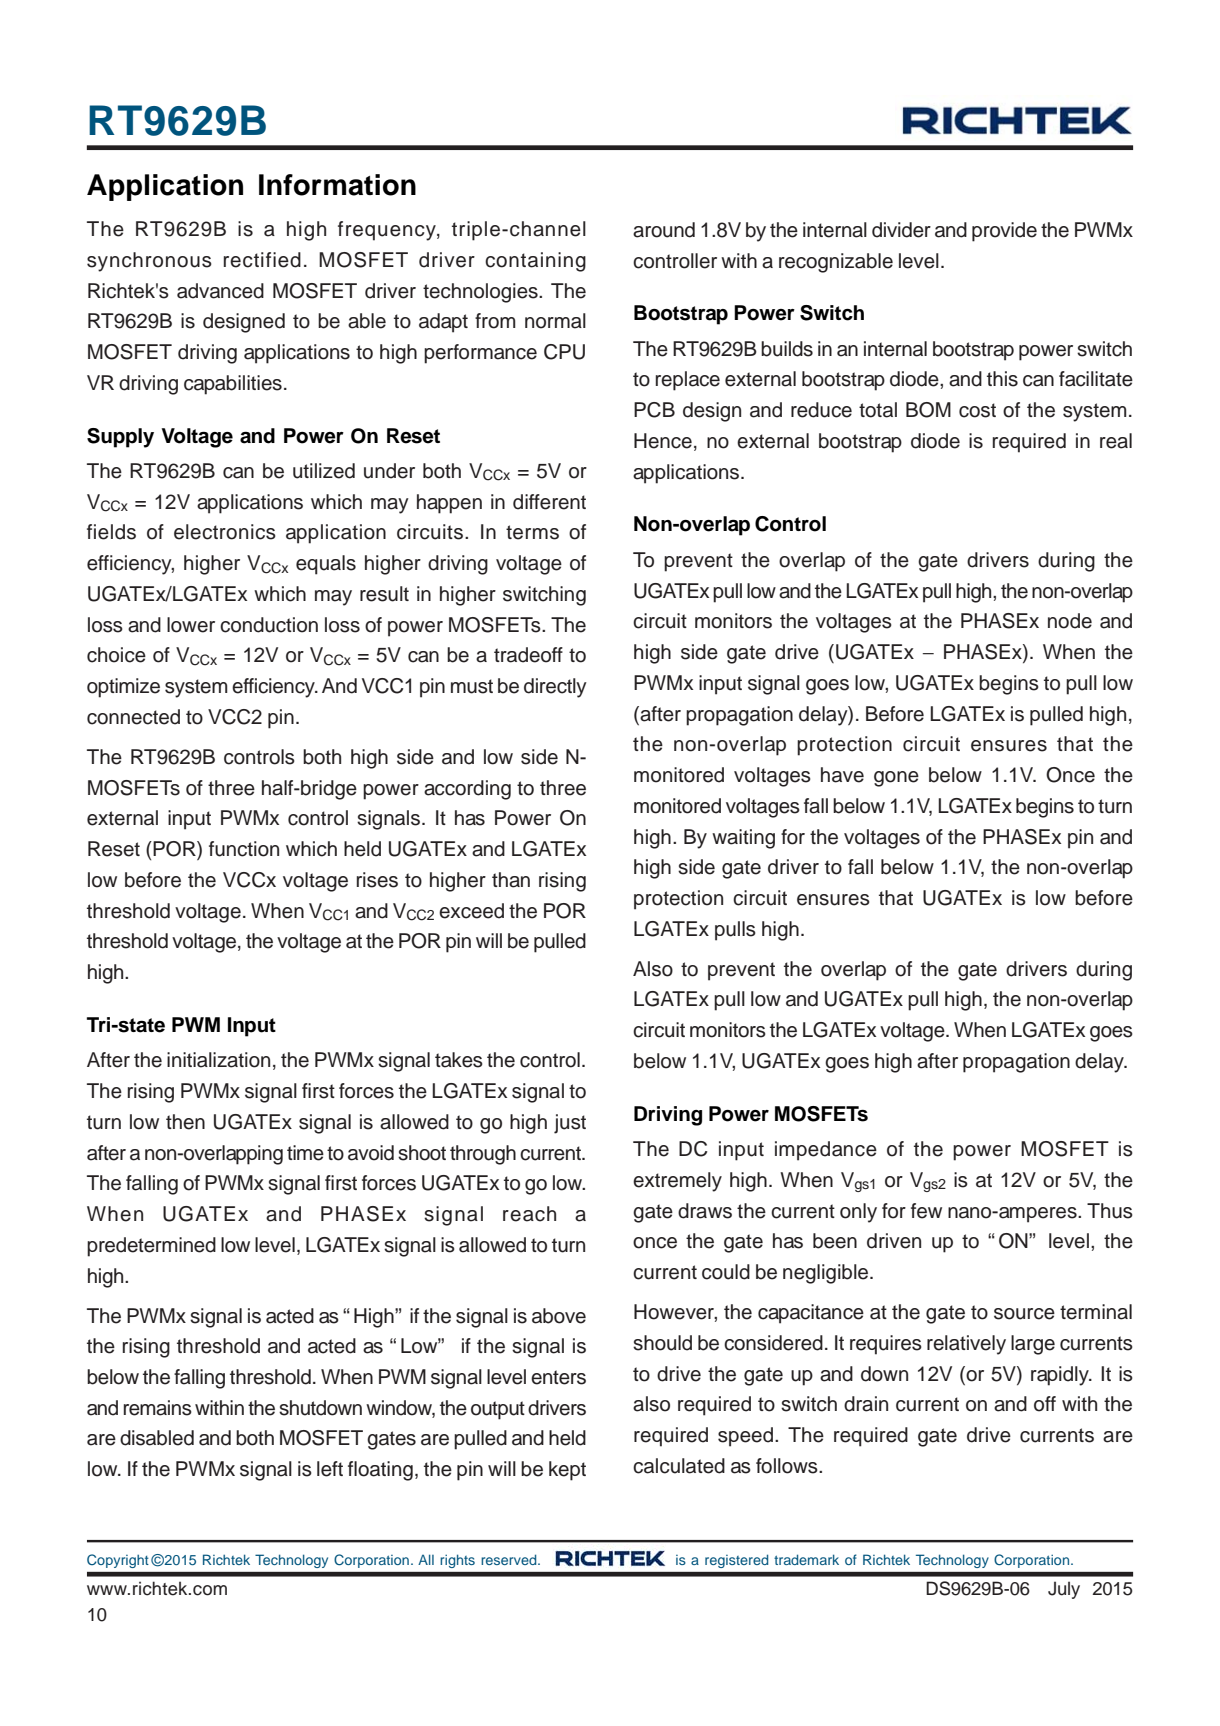 The width and height of the screenshot is (1220, 1726). Describe the element at coordinates (269, 625) in the screenshot. I see `conduction` at that location.
